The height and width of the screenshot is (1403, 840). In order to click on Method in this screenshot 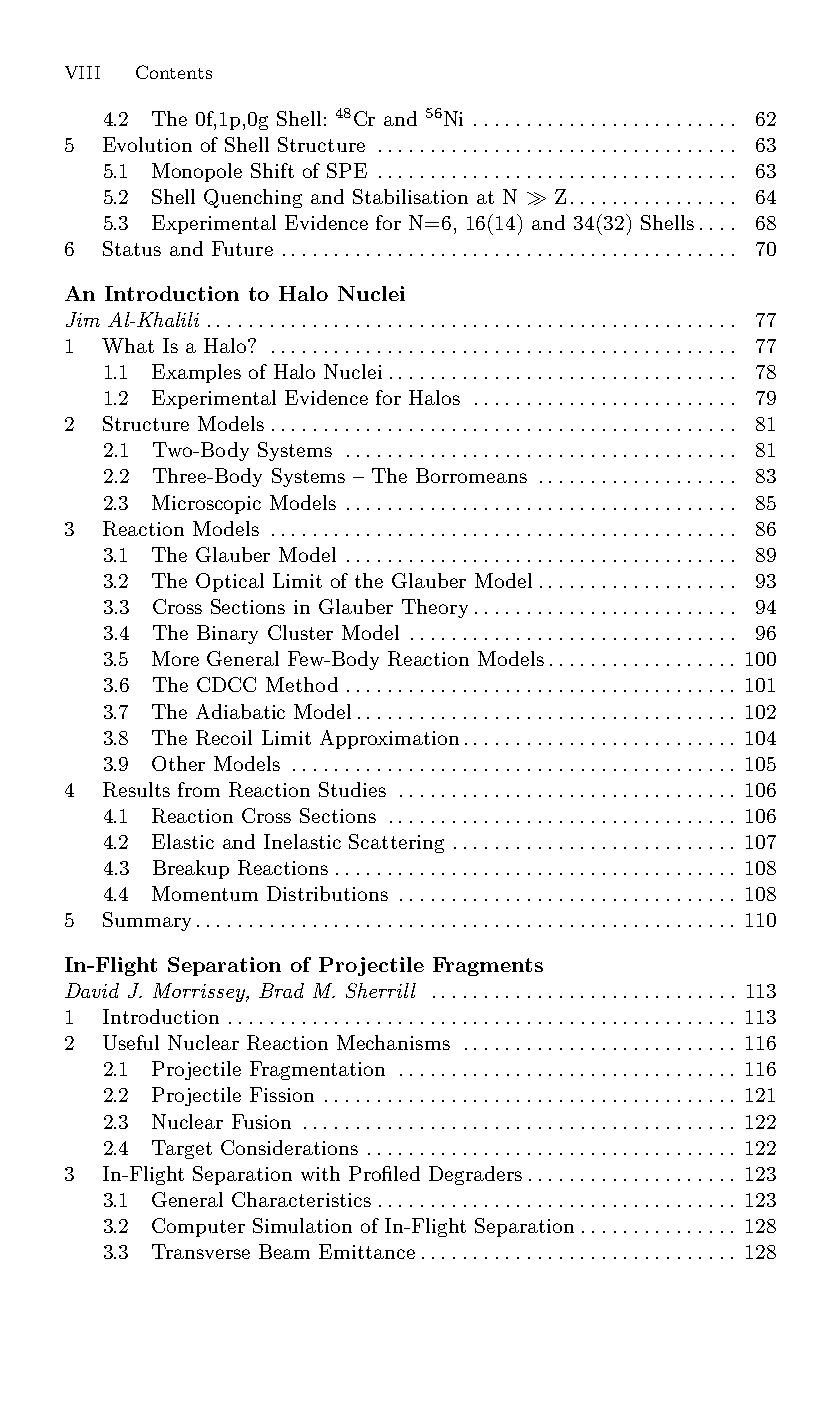, I will do `click(302, 684)`.
